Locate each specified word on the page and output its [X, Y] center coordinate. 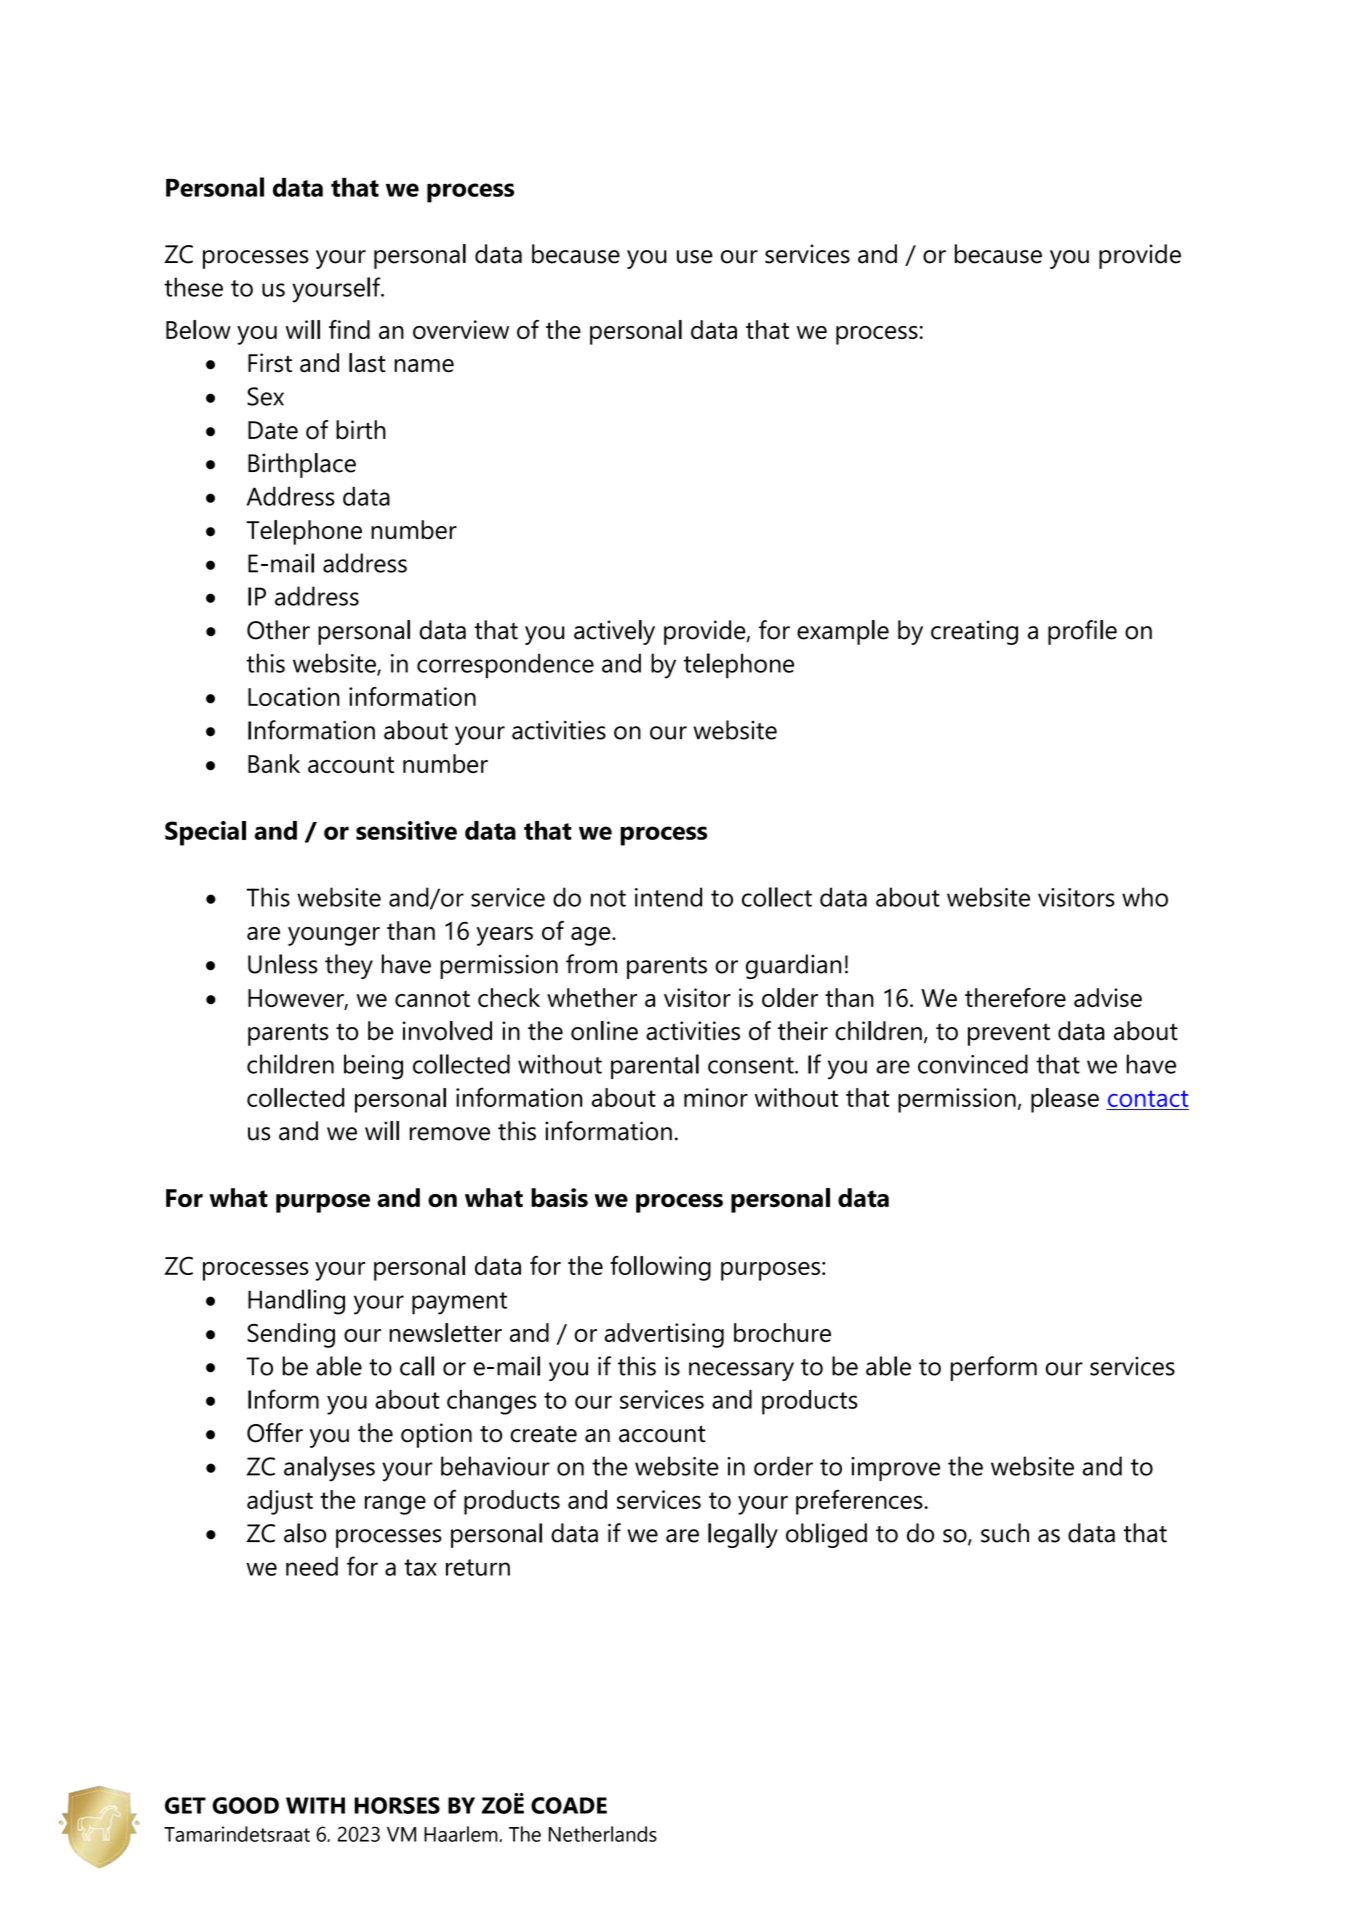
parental [655, 1066]
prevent [1009, 1034]
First [270, 363]
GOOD [245, 1805]
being [373, 1067]
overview [461, 329]
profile [1082, 632]
